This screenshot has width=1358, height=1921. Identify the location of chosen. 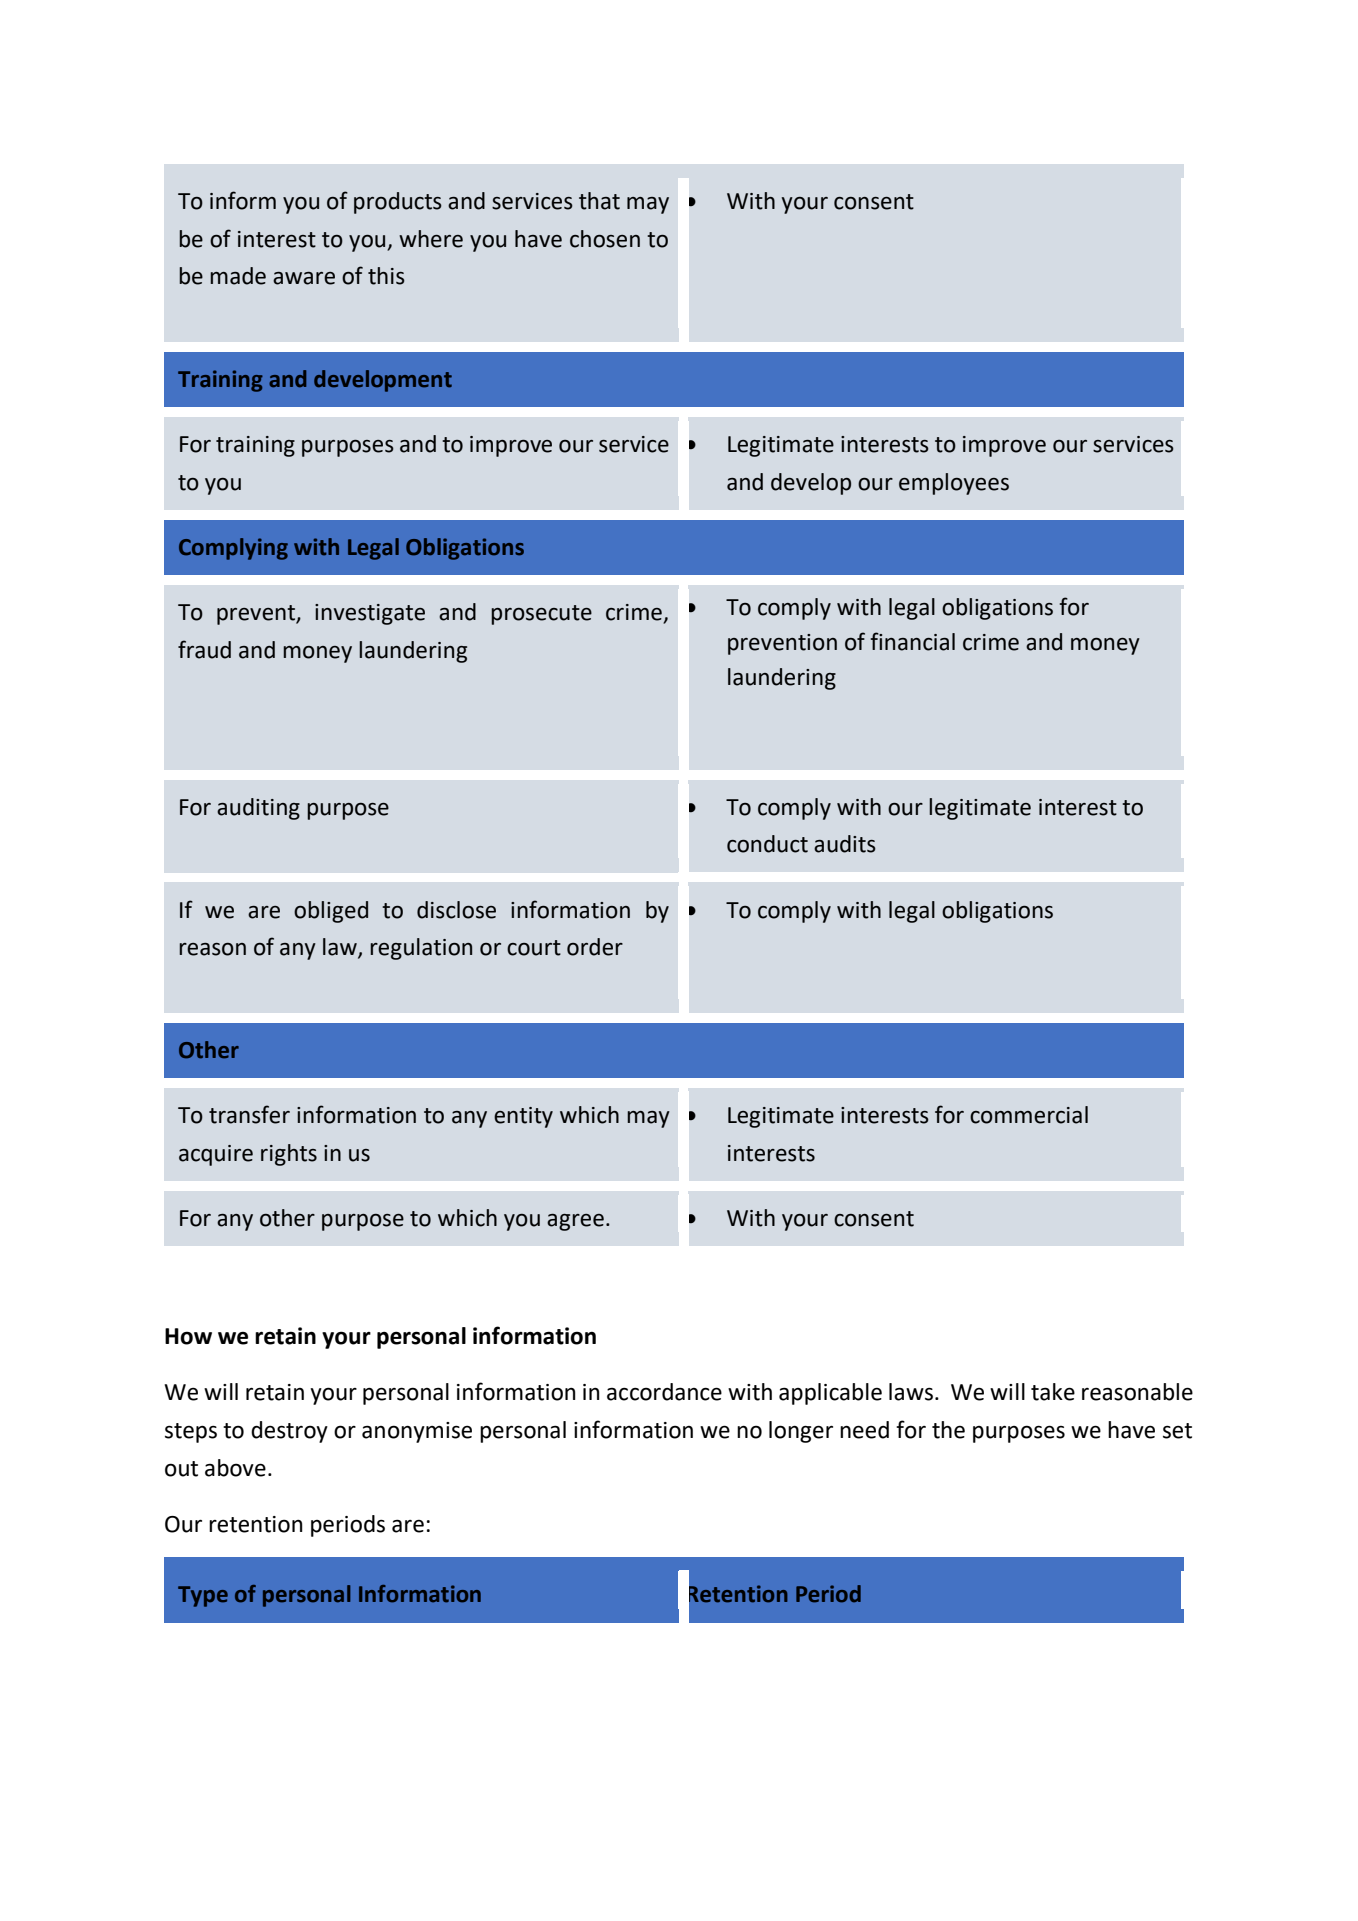
(605, 239).
